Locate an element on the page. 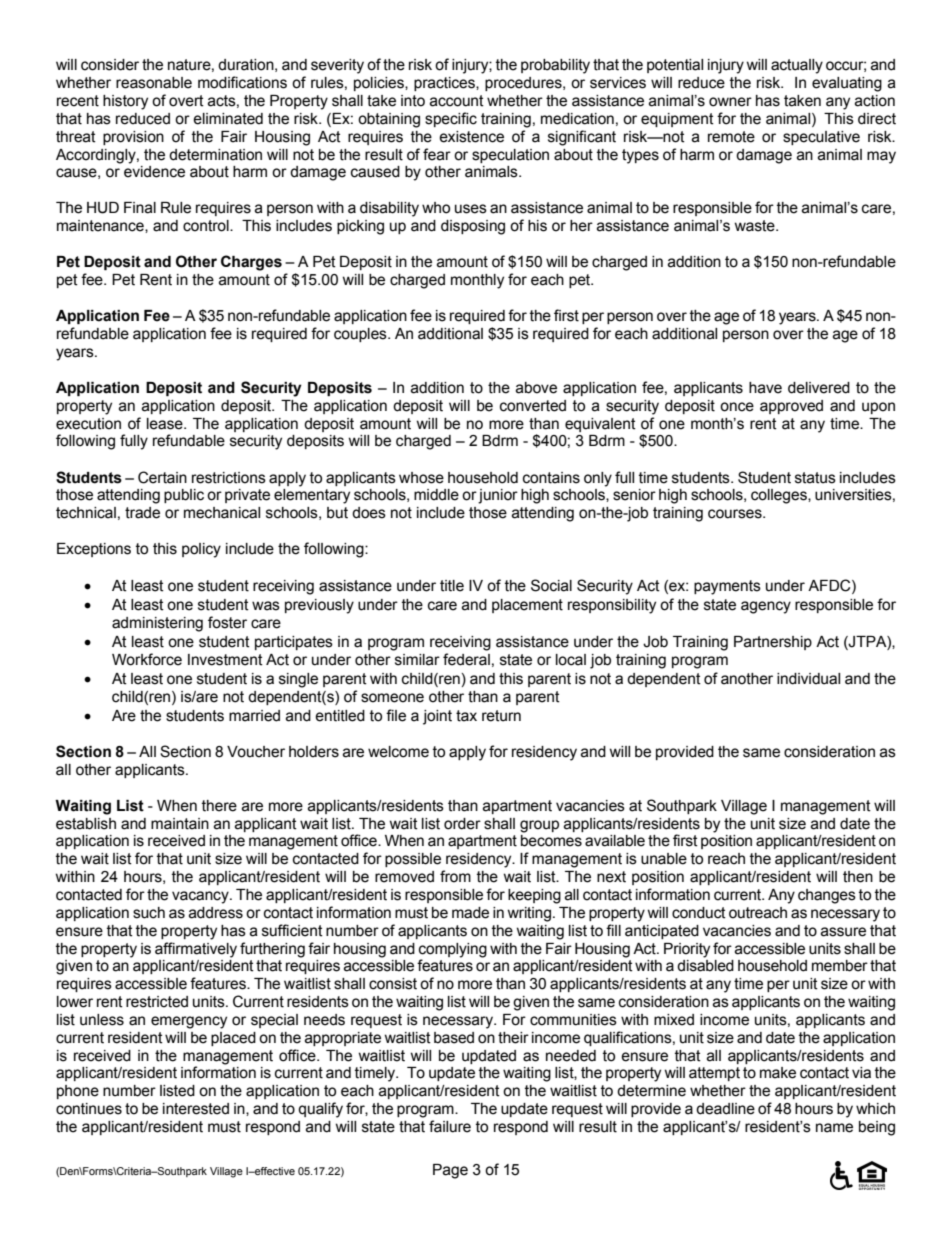 This image has width=952, height=1233. actually is located at coordinates (797, 66).
